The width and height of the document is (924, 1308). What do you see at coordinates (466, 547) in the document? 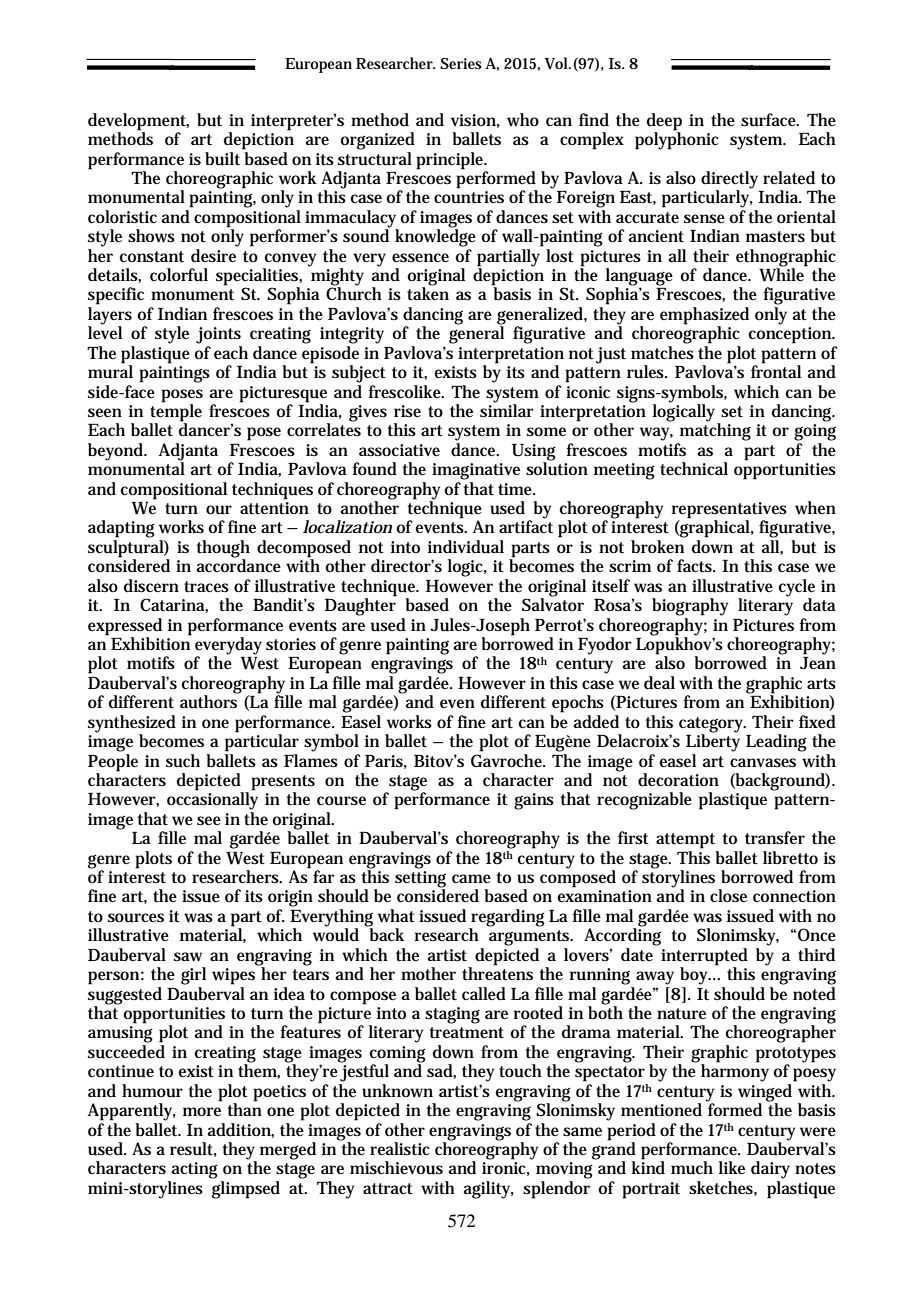
I see `individual` at bounding box center [466, 547].
